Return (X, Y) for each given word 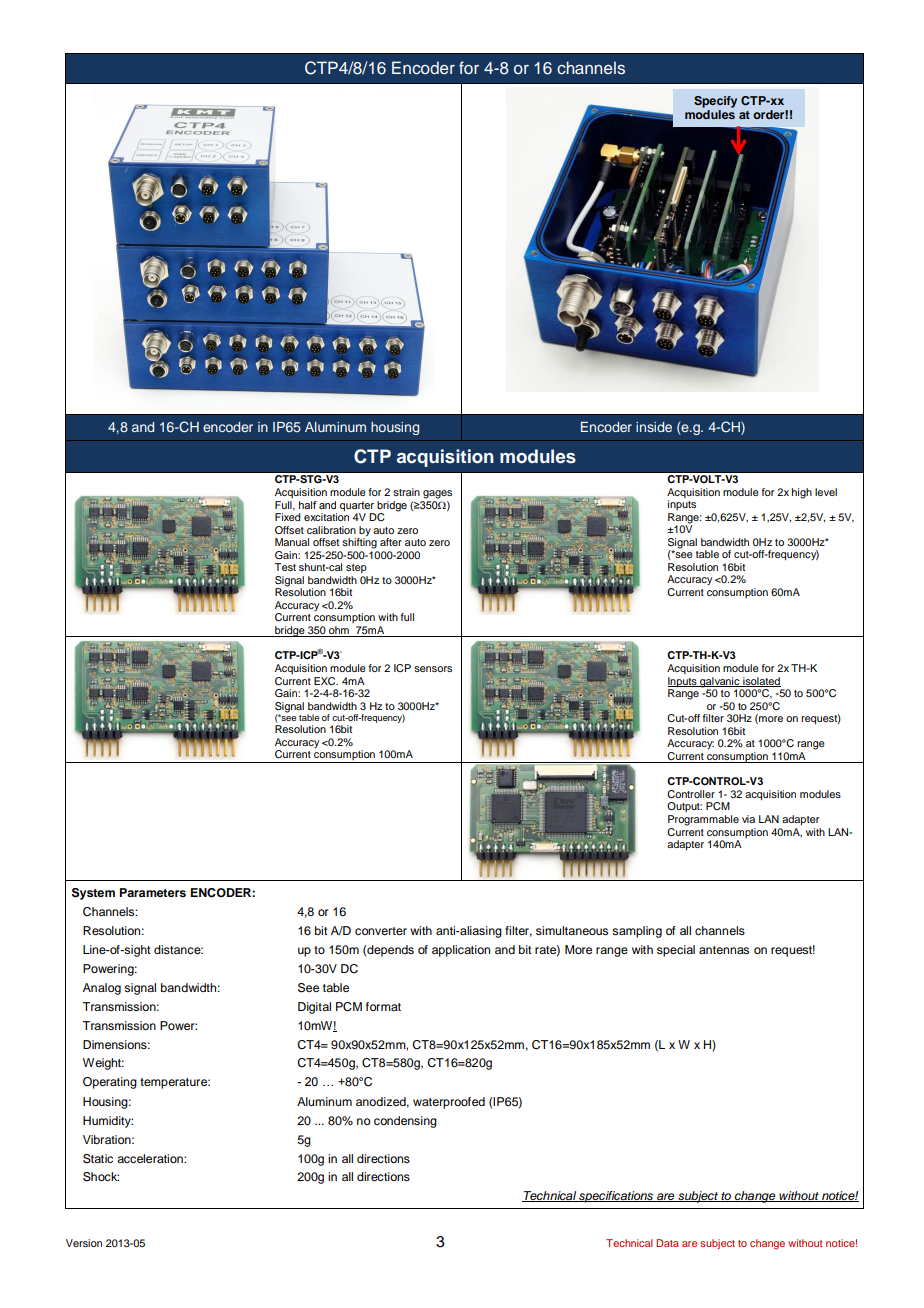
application (461, 951)
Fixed (287, 517)
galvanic (720, 683)
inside (654, 427)
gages (437, 494)
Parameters (153, 892)
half (308, 505)
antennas (724, 950)
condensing (405, 1122)
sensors (433, 669)
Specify (715, 102)
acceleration (151, 1158)
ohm (339, 631)
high (802, 493)
